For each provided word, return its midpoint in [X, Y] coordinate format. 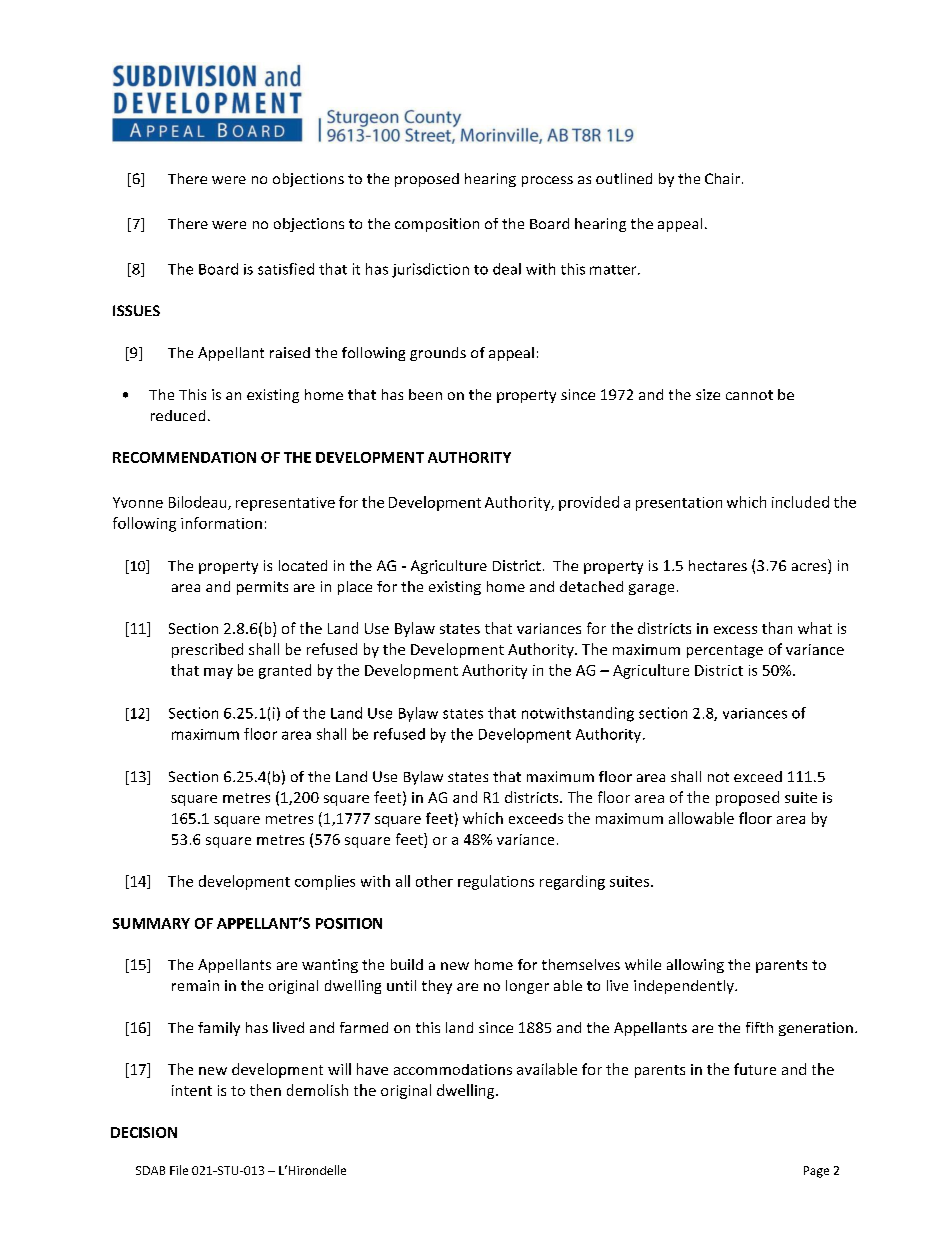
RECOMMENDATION [184, 457]
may [218, 673]
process [547, 181]
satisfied [286, 269]
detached [591, 586]
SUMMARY [151, 923]
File [179, 1170]
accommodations [453, 1069]
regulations [496, 882]
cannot [749, 395]
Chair [722, 178]
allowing [695, 966]
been [425, 394]
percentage [725, 651]
